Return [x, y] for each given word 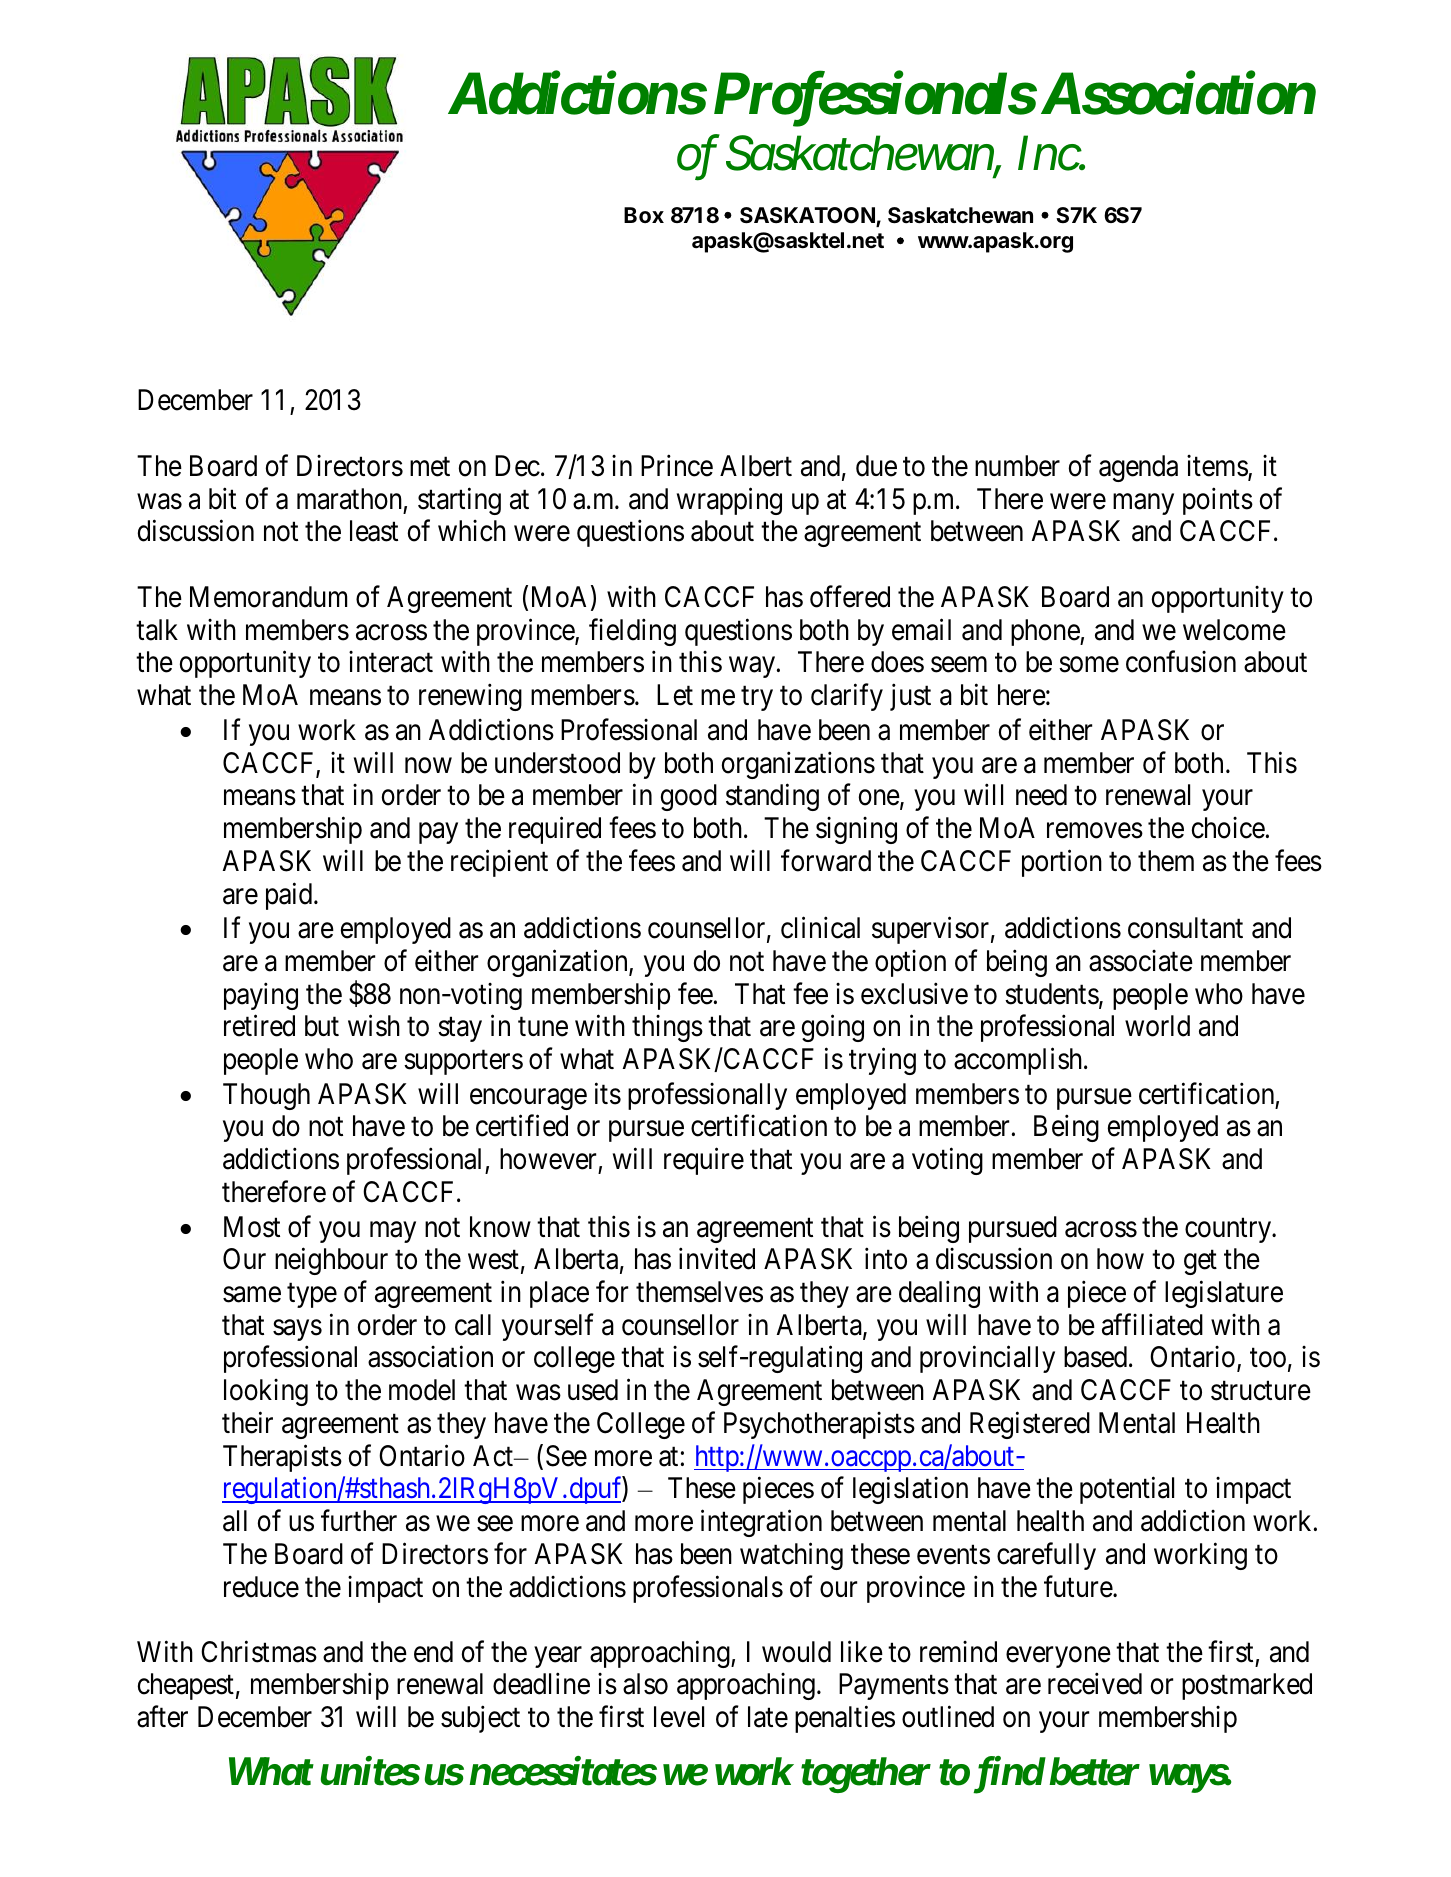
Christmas [259, 1652]
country [1229, 1231]
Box [644, 215]
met [430, 467]
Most [252, 1227]
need [1041, 795]
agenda [1138, 468]
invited [717, 1259]
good [689, 797]
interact [391, 662]
